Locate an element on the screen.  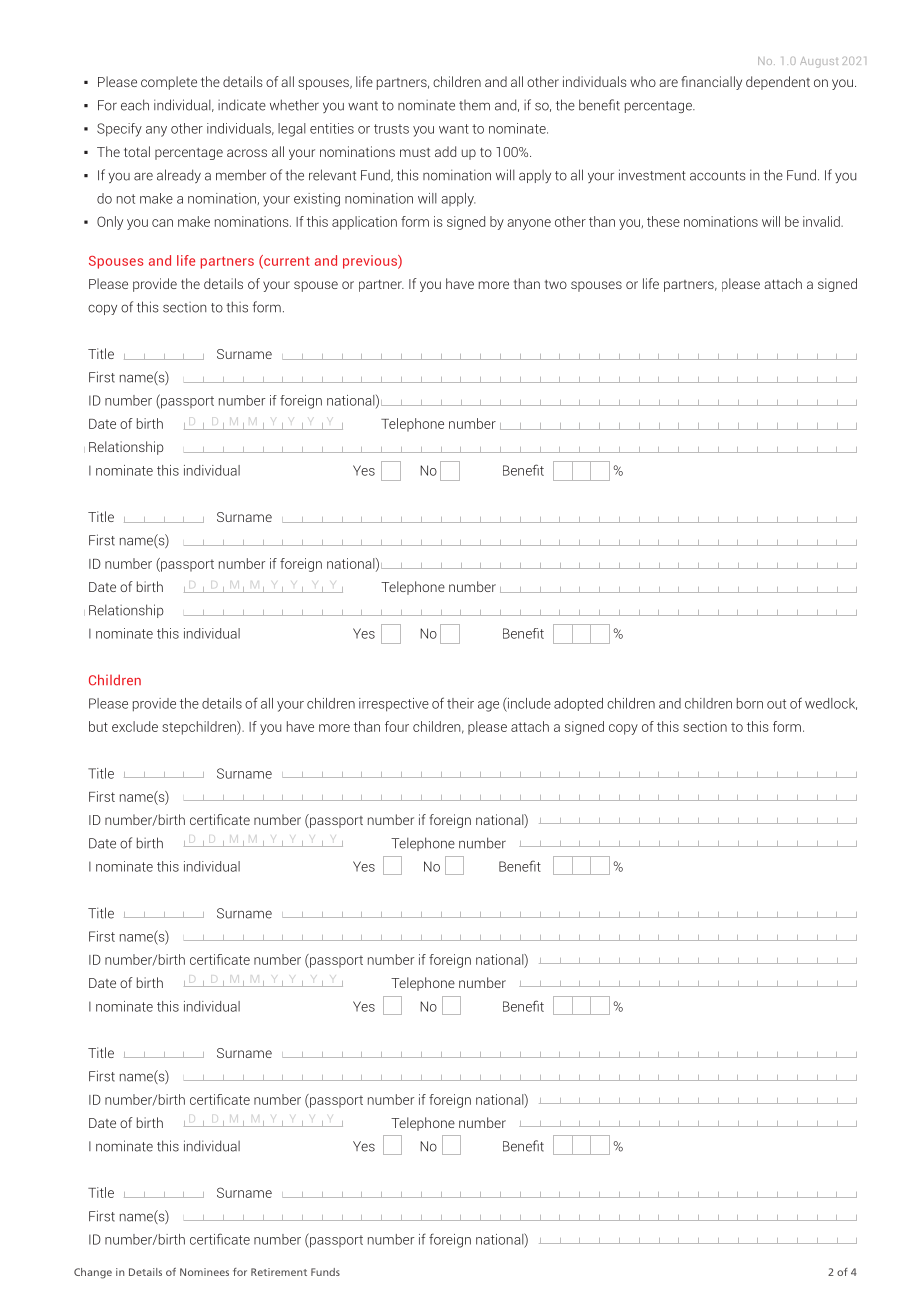
current is located at coordinates (286, 261).
